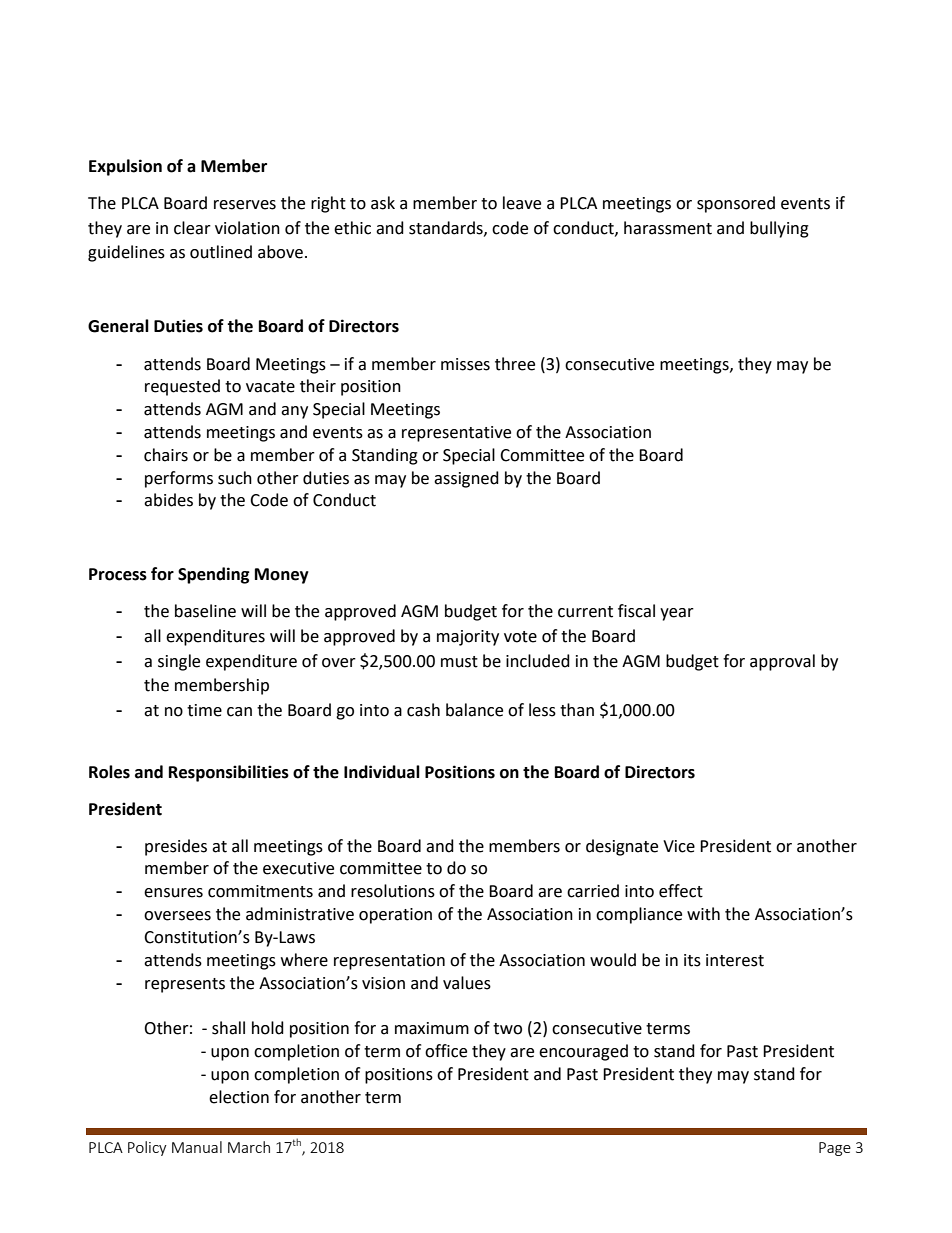  Describe the element at coordinates (192, 228) in the document. I see `clear` at that location.
